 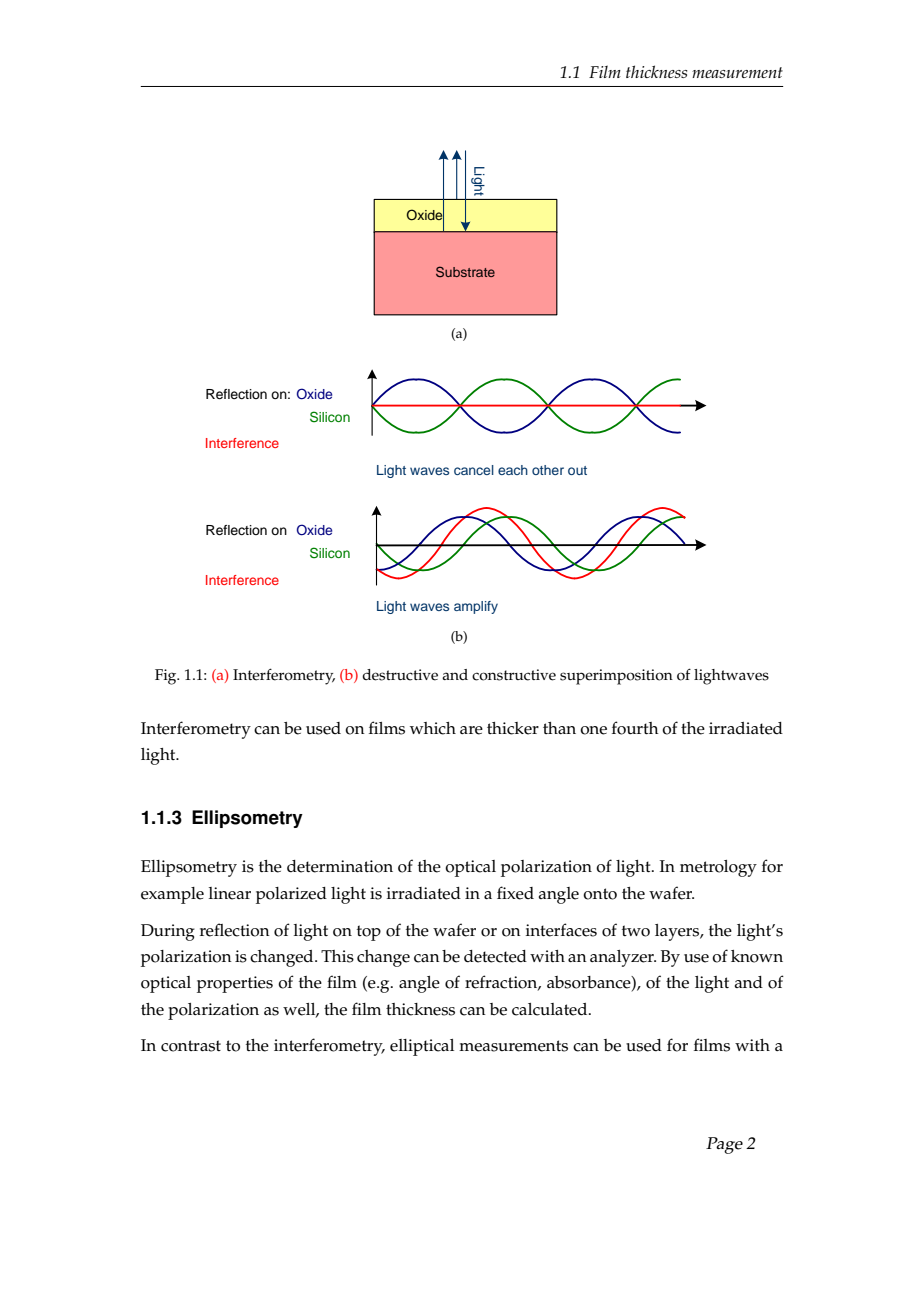 What do you see at coordinates (230, 893) in the page?
I see `linear` at bounding box center [230, 893].
